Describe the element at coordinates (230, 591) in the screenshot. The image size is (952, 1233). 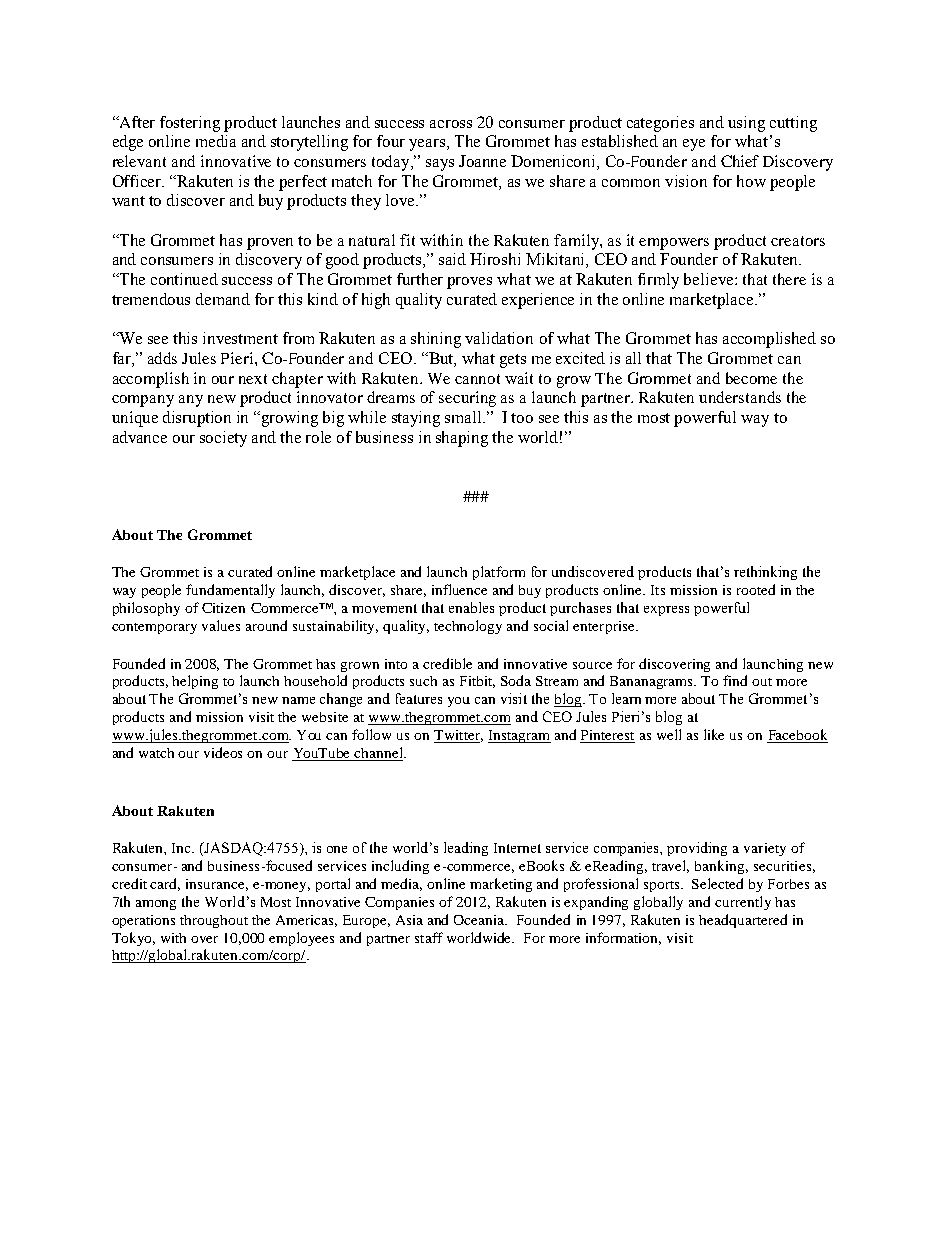
I see `fundamentally` at that location.
